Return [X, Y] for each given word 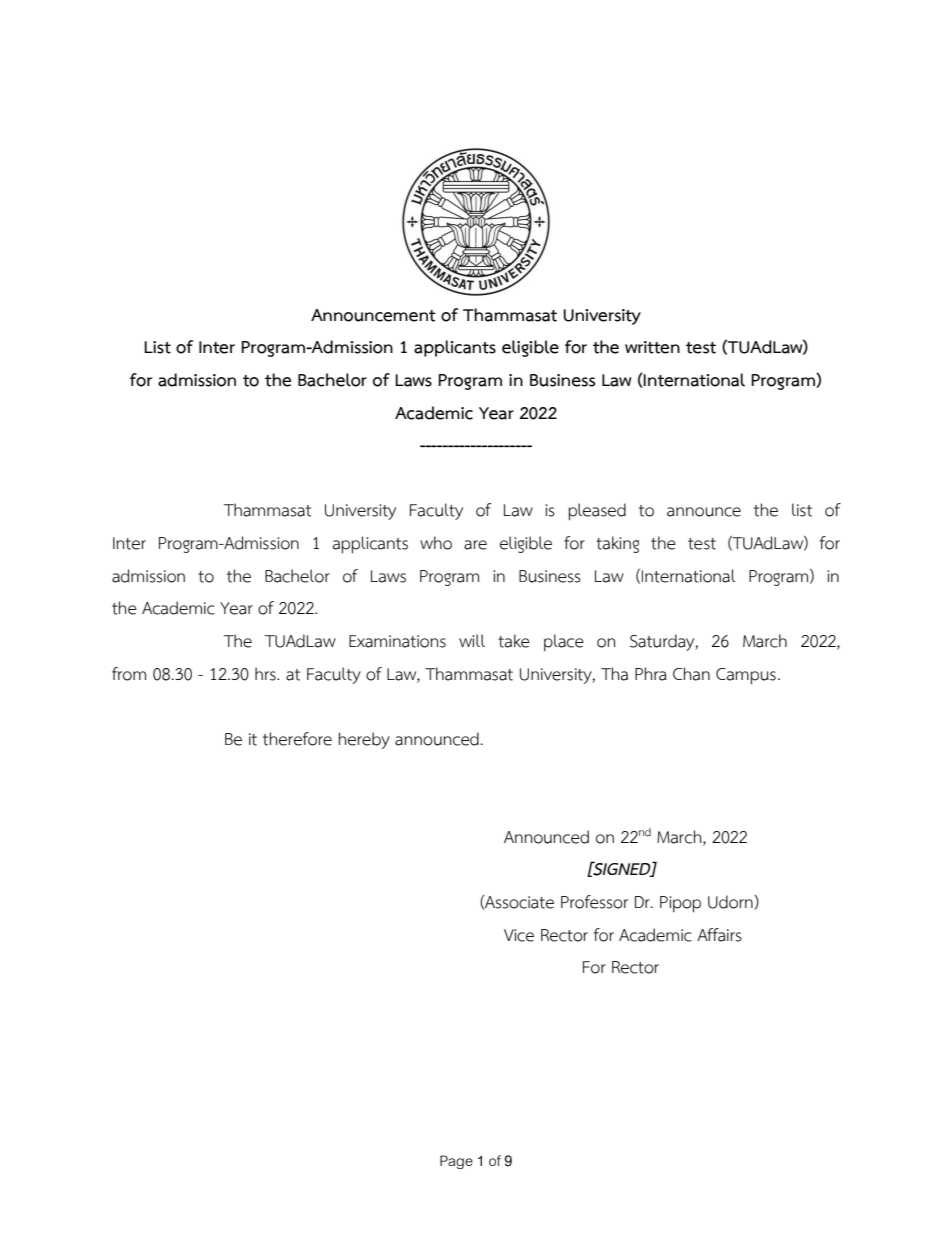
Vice [519, 935]
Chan [691, 674]
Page [456, 1162]
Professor [594, 902]
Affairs [719, 935]
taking [617, 544]
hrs [266, 674]
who [436, 543]
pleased [597, 512]
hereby [364, 740]
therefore [297, 739]
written [652, 347]
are [475, 545]
